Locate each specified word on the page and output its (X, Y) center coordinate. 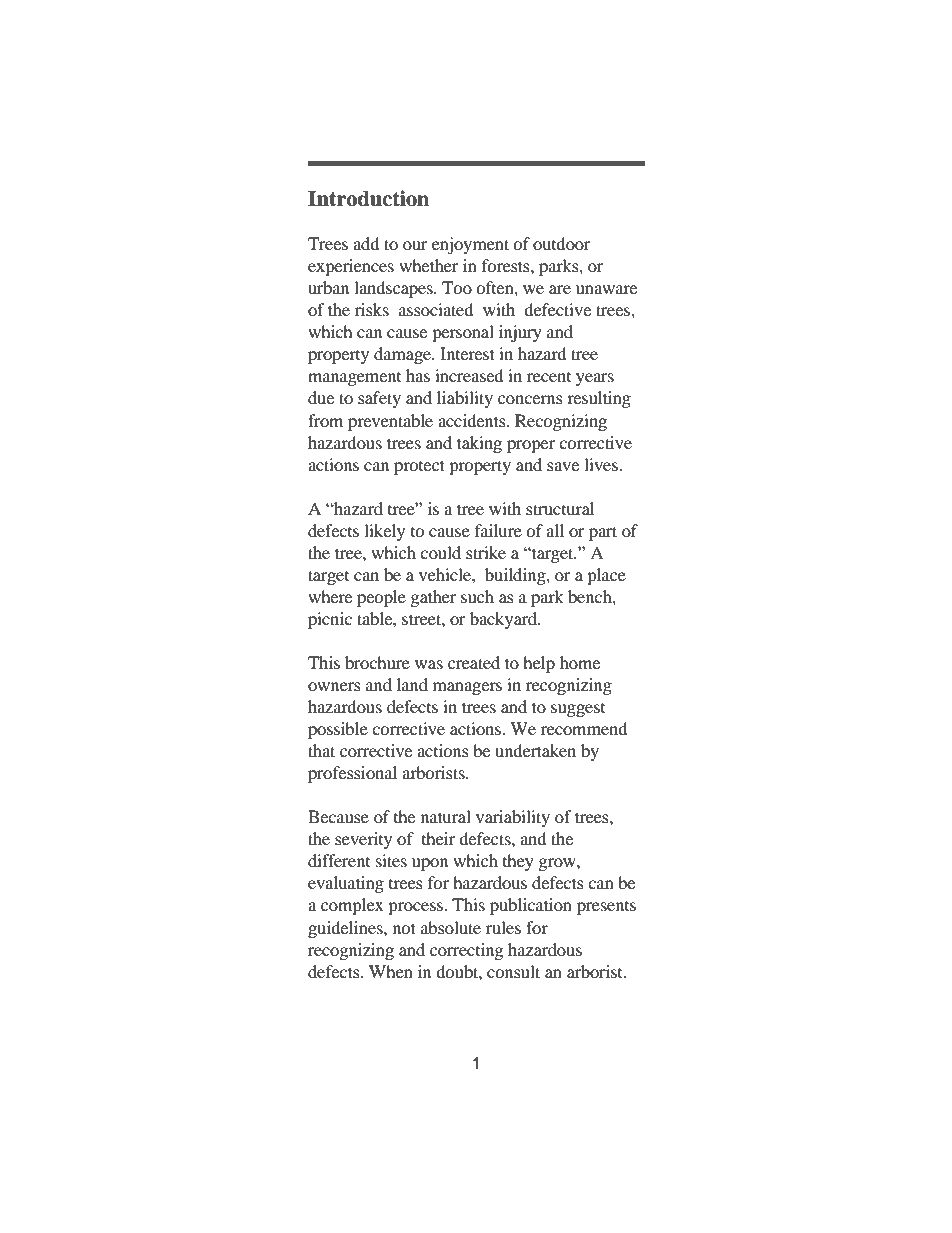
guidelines (346, 929)
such (477, 596)
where (330, 596)
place (606, 576)
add (366, 243)
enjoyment (470, 245)
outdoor (562, 243)
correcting (466, 951)
